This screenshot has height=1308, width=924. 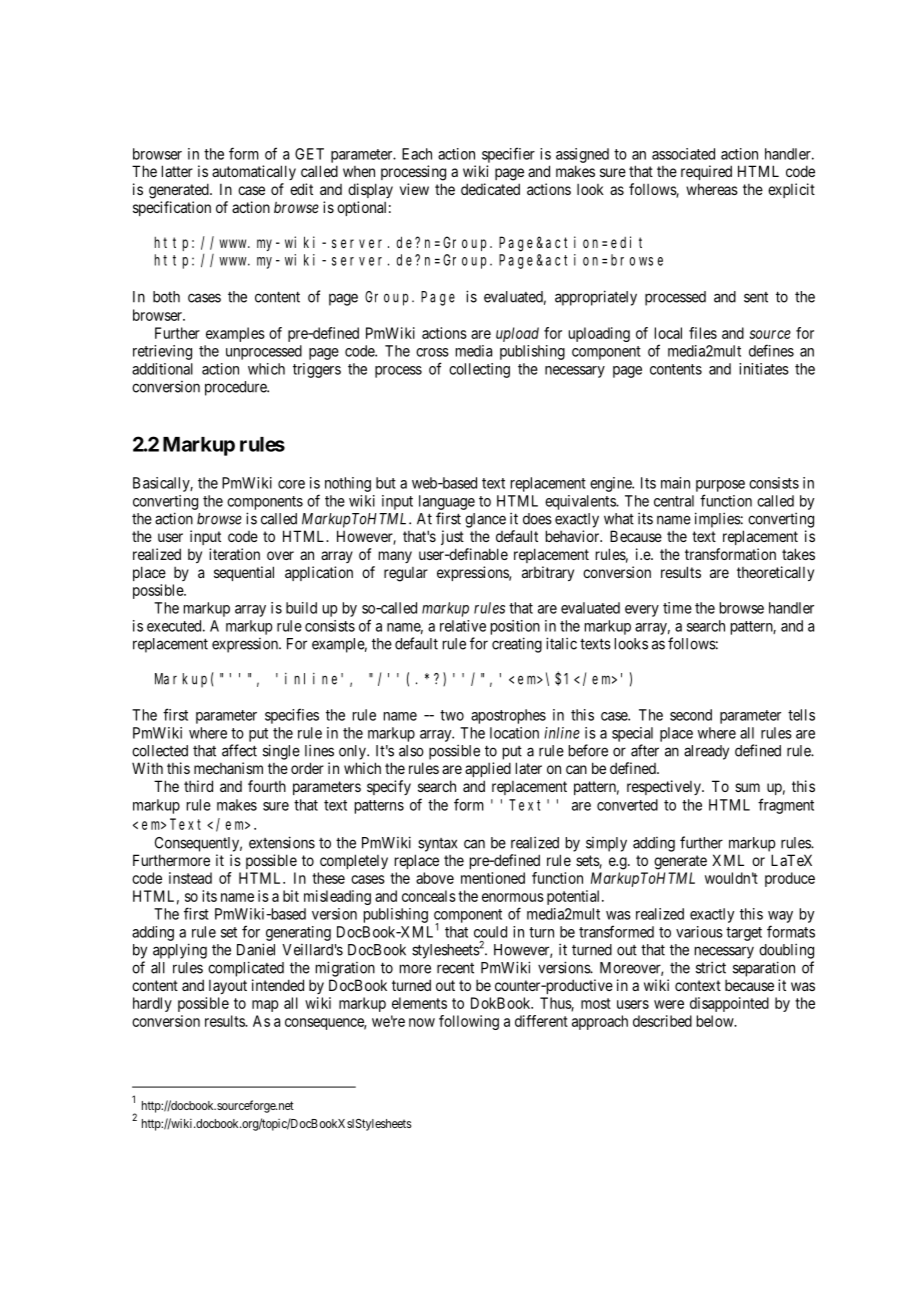 I want to click on time, so click(x=677, y=608).
